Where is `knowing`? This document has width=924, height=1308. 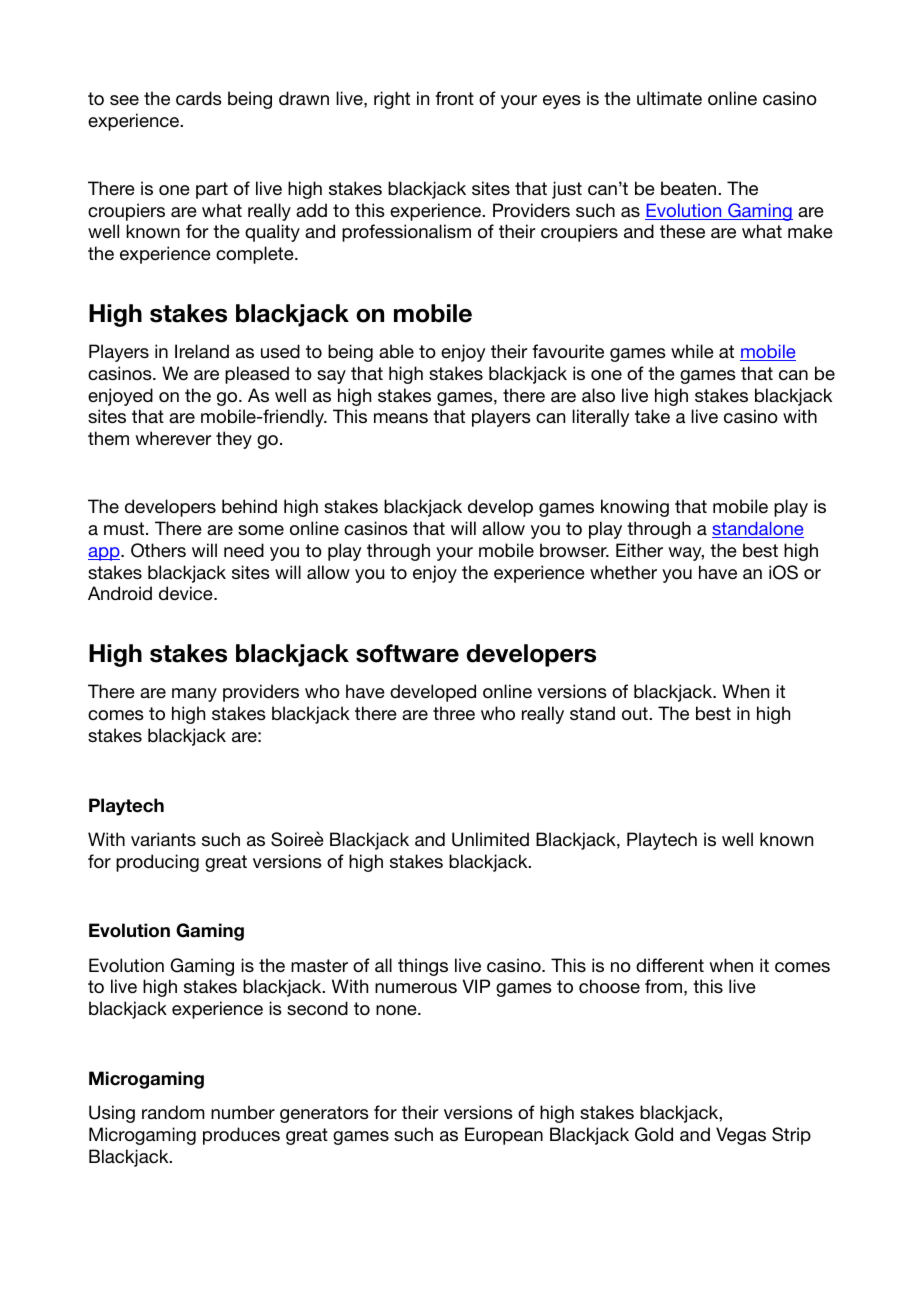
knowing is located at coordinates (635, 508).
